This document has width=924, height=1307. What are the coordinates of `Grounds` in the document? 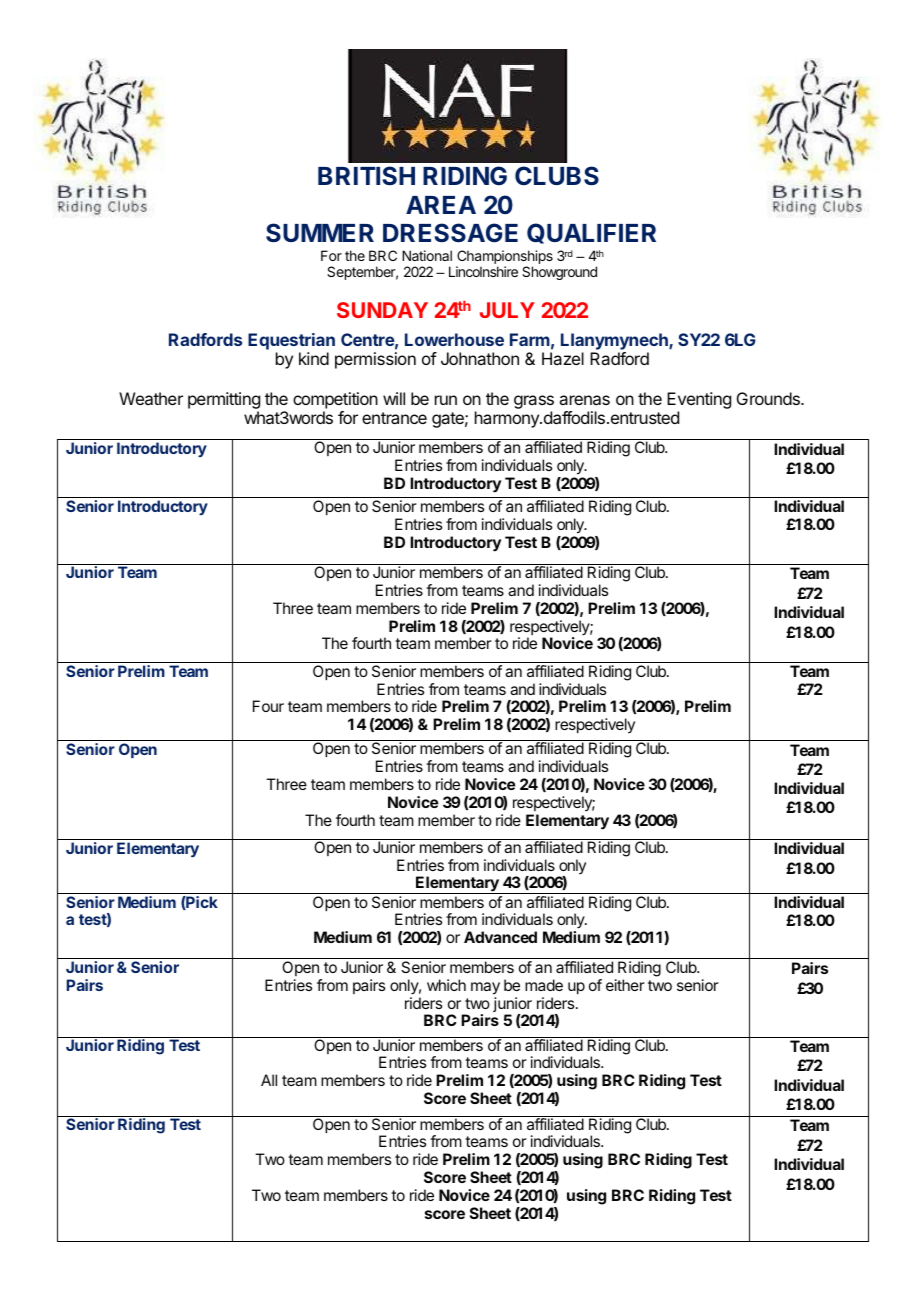 It's located at (769, 398).
